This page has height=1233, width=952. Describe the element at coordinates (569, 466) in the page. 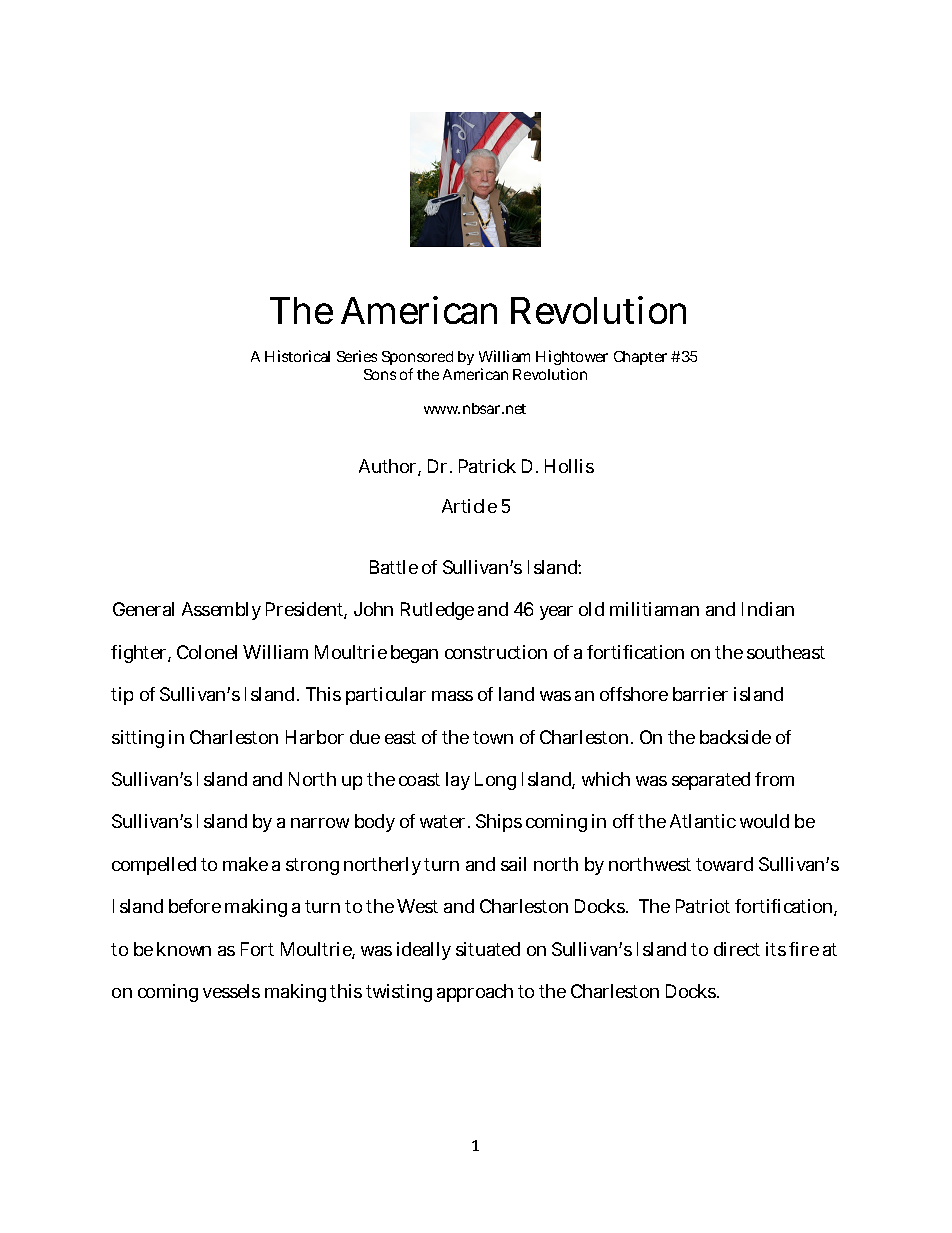

I see `Hollis` at that location.
